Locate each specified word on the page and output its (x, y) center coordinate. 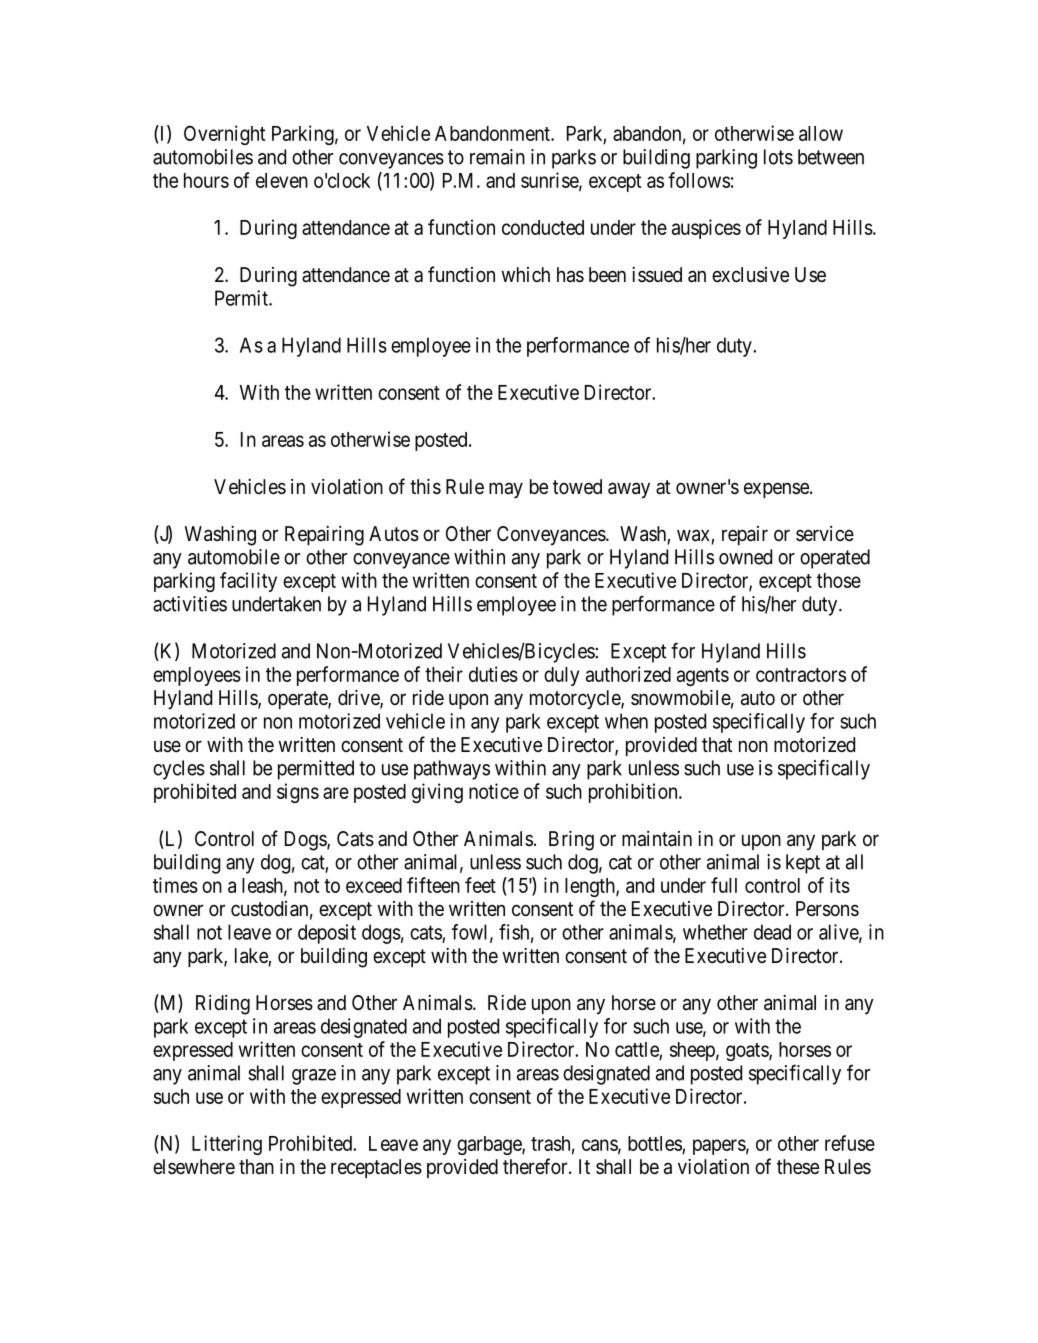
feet (480, 885)
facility (248, 582)
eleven (282, 180)
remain (497, 157)
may (506, 490)
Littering (227, 1145)
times (175, 885)
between (831, 157)
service (825, 533)
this (425, 487)
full (724, 885)
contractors (801, 675)
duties (493, 674)
